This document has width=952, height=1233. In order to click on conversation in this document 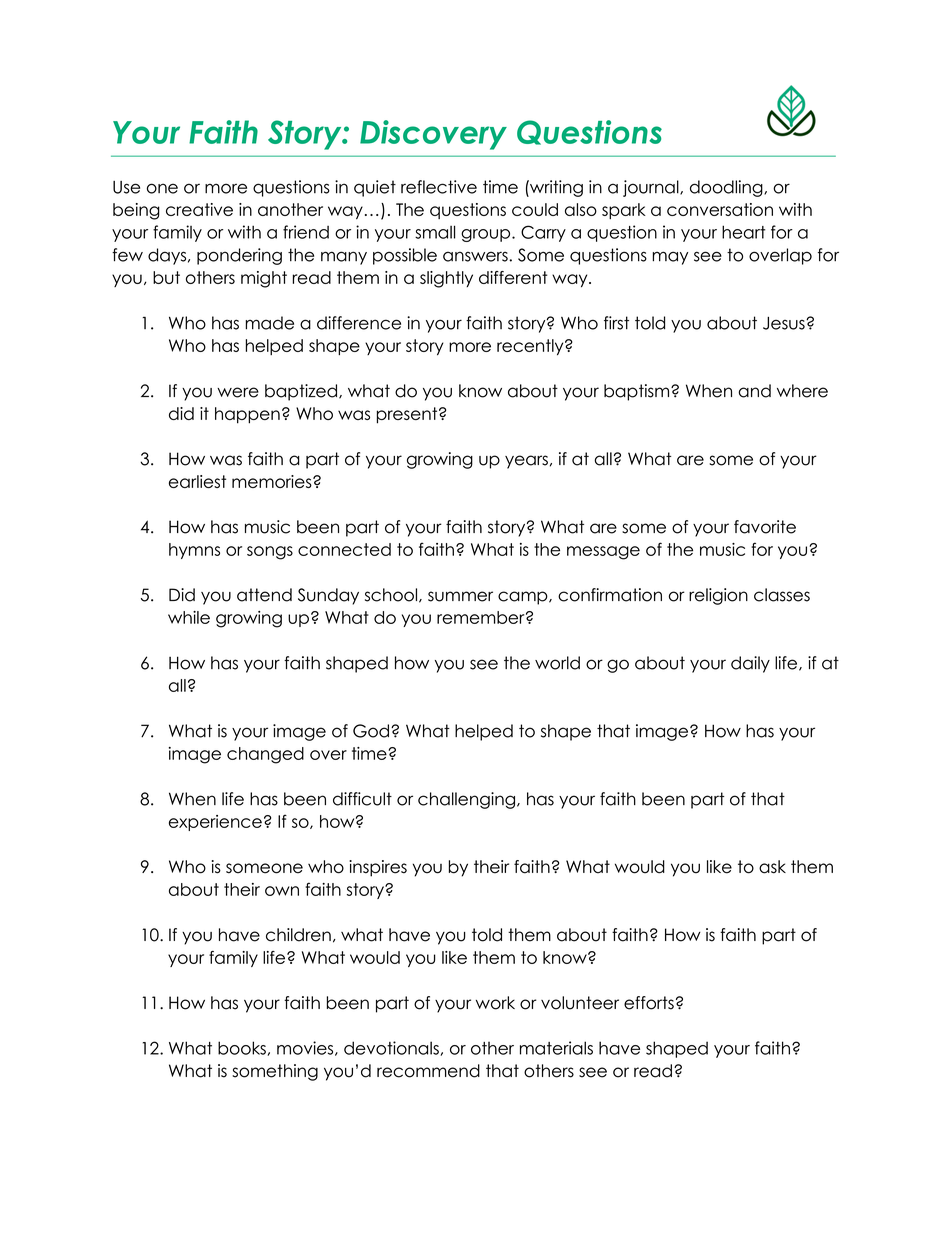, I will do `click(720, 209)`.
